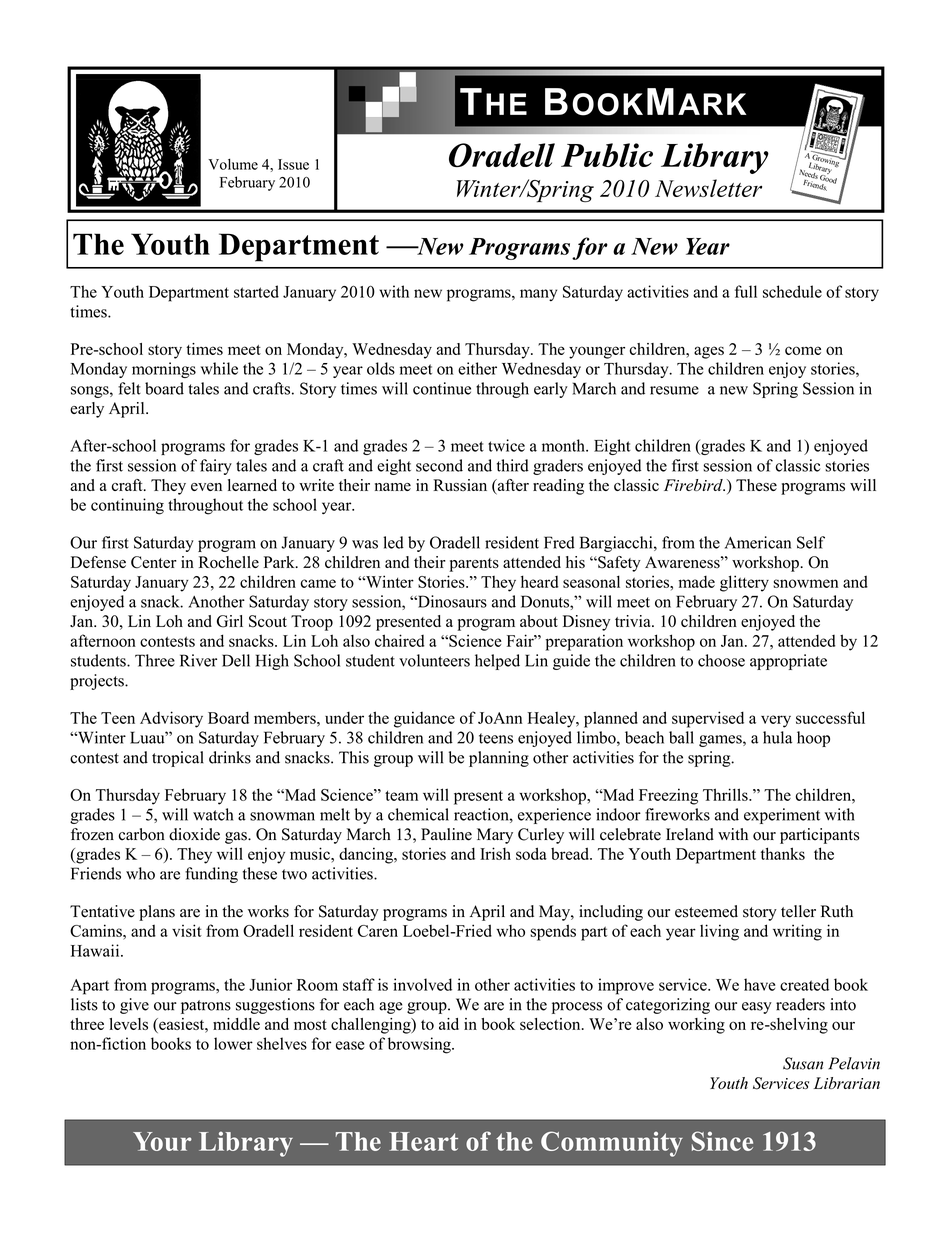  Describe the element at coordinates (162, 1141) in the document. I see `Your` at that location.
